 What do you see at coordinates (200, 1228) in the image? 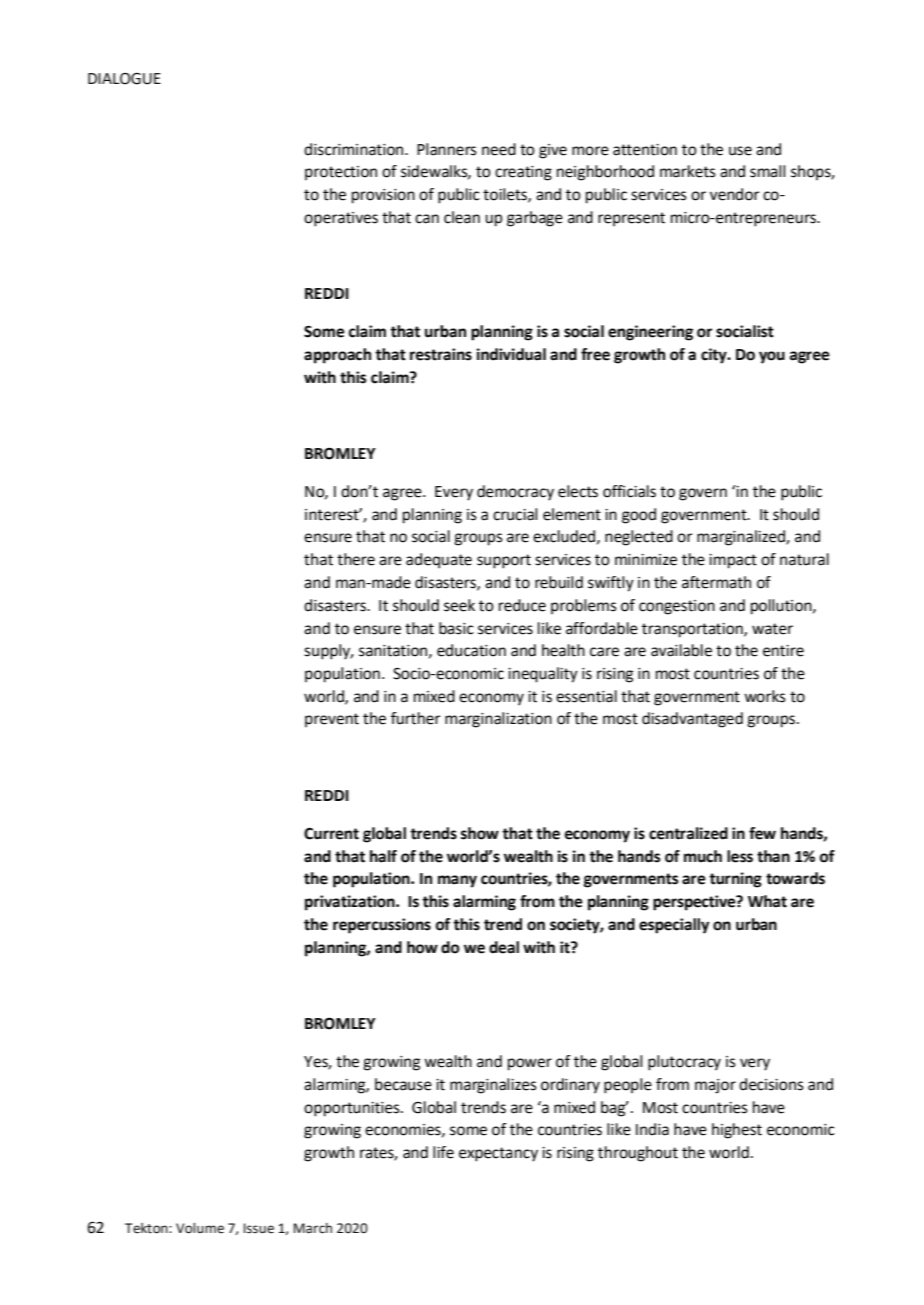
I see `Volume` at bounding box center [200, 1228].
